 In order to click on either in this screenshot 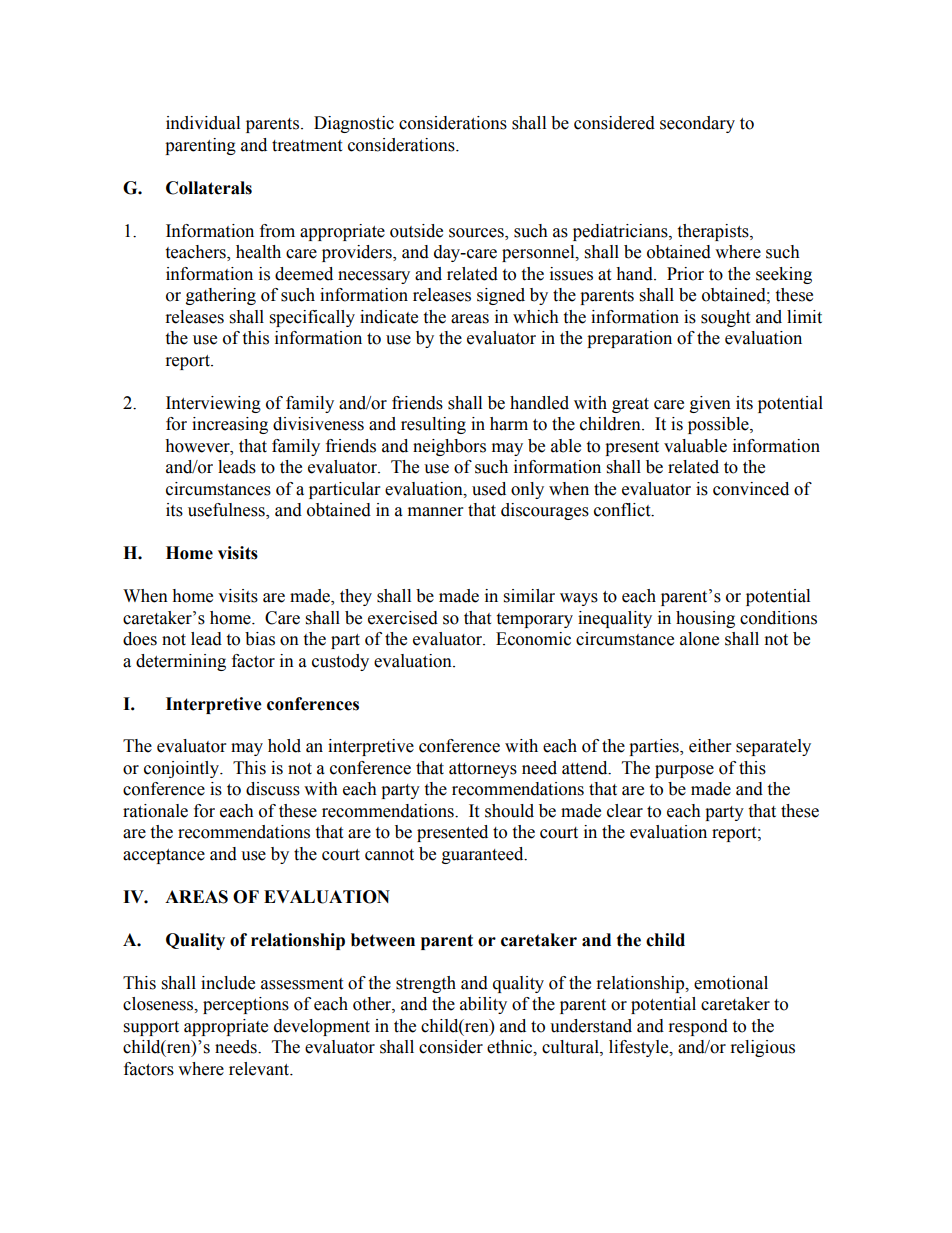, I will do `click(710, 746)`.
